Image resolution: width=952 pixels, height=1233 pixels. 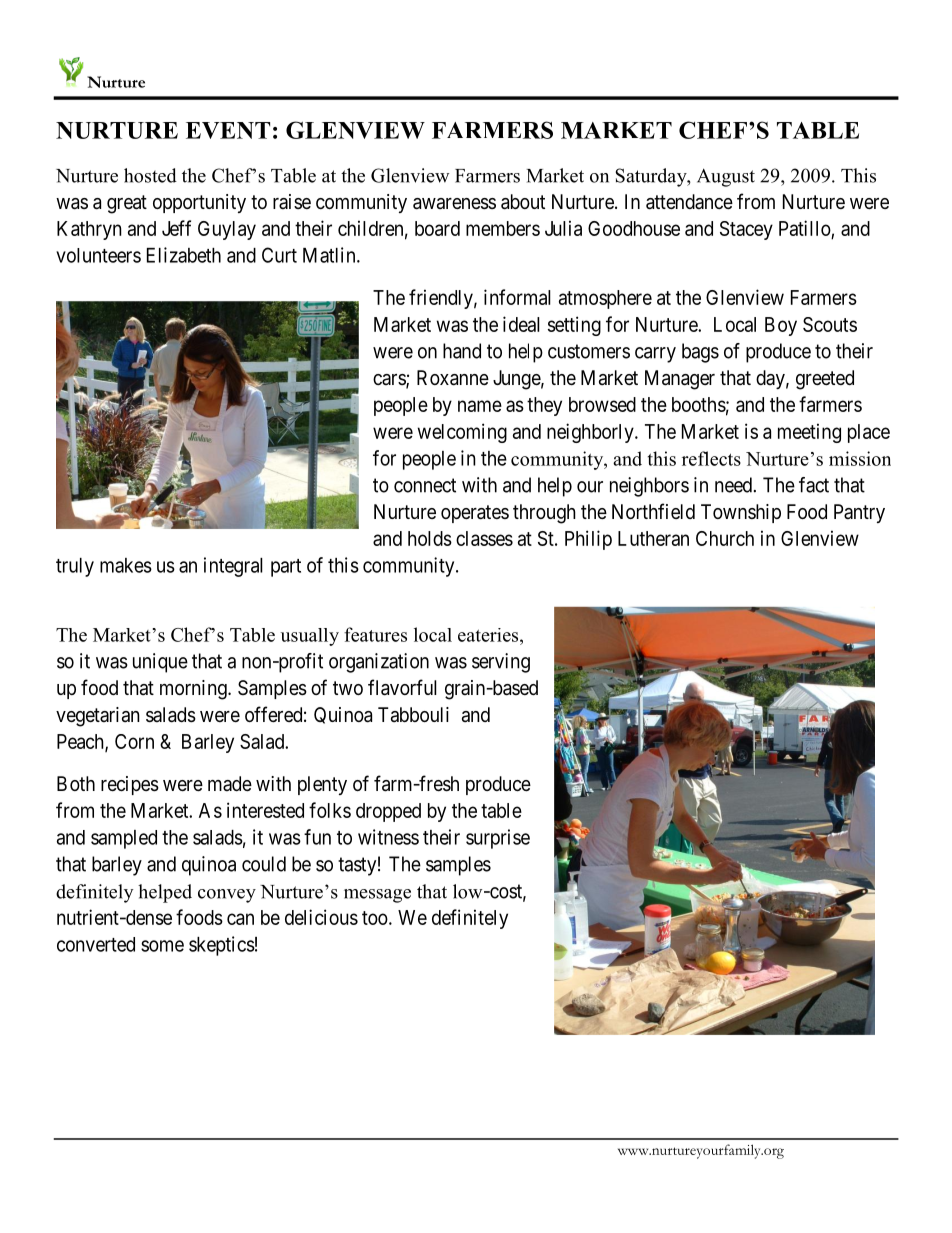 What do you see at coordinates (725, 538) in the screenshot?
I see `Church` at bounding box center [725, 538].
